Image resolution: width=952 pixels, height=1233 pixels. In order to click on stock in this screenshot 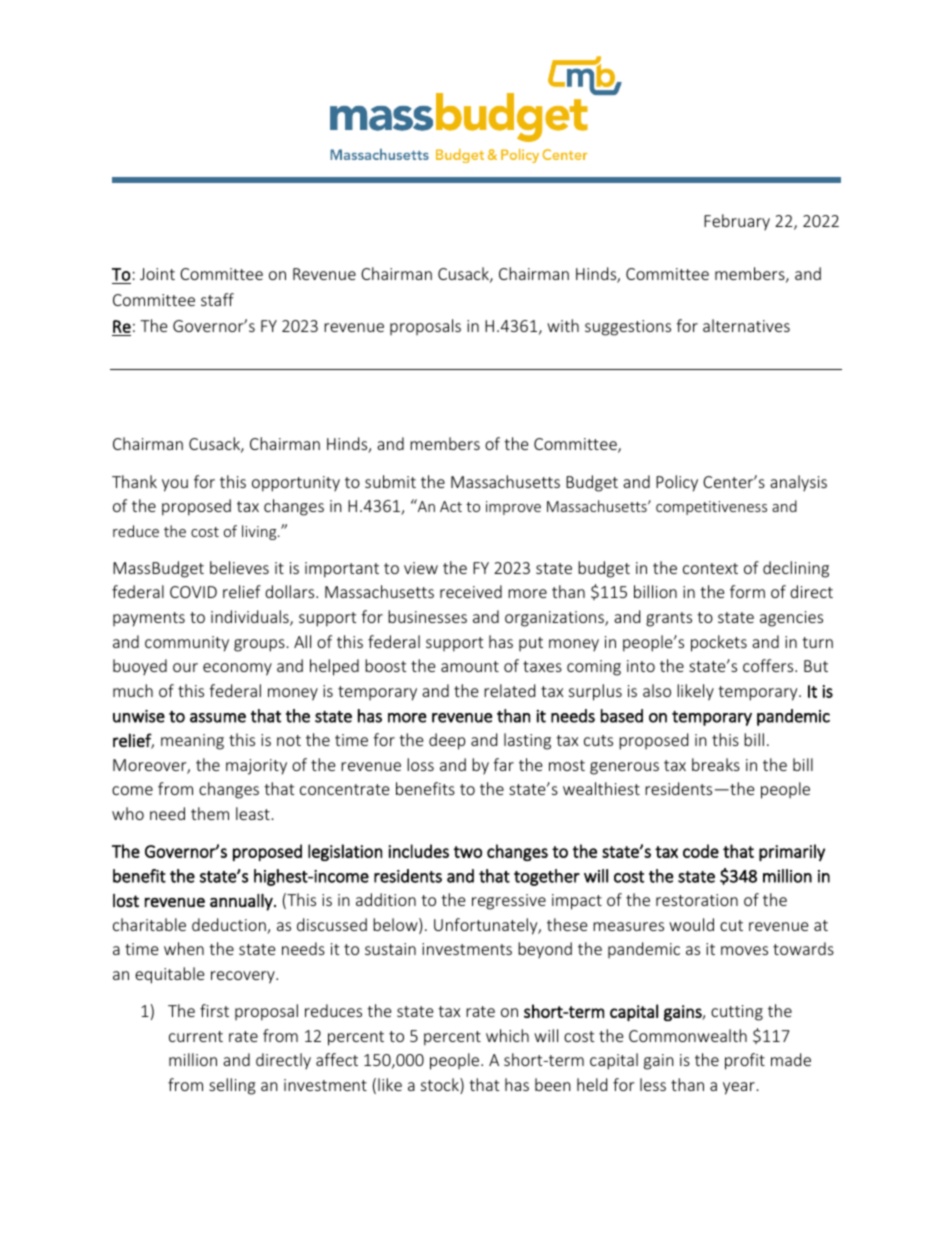, I will do `click(441, 1086)`.
